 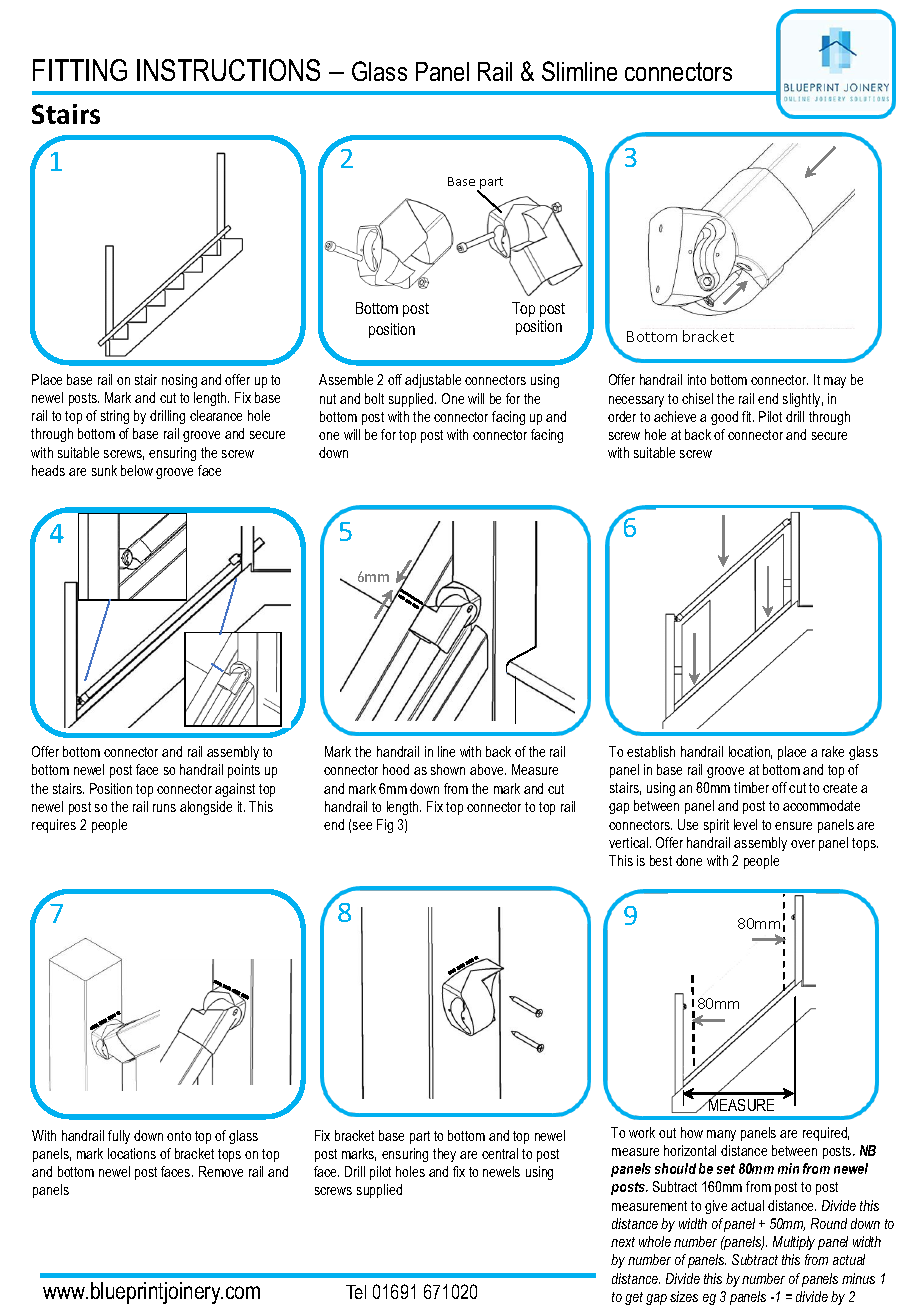 What do you see at coordinates (228, 70) in the document?
I see `INSTRUCTIONS` at bounding box center [228, 70].
